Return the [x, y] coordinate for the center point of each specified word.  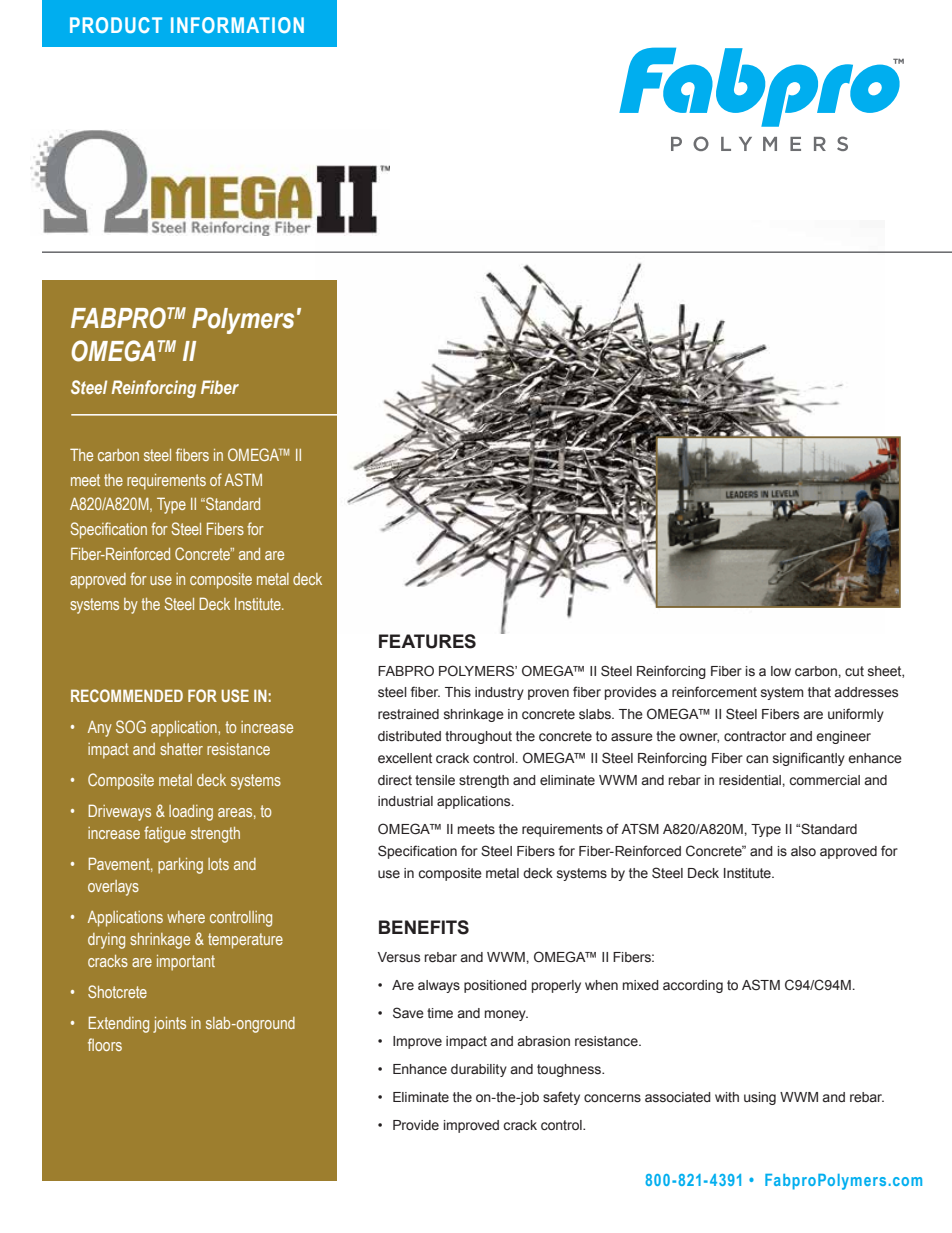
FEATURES [427, 641]
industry [499, 693]
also [803, 851]
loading [191, 813]
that [819, 692]
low [781, 671]
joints [169, 1025]
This [458, 692]
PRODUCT [116, 25]
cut [854, 671]
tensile [435, 780]
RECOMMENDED [127, 695]
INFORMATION [237, 25]
